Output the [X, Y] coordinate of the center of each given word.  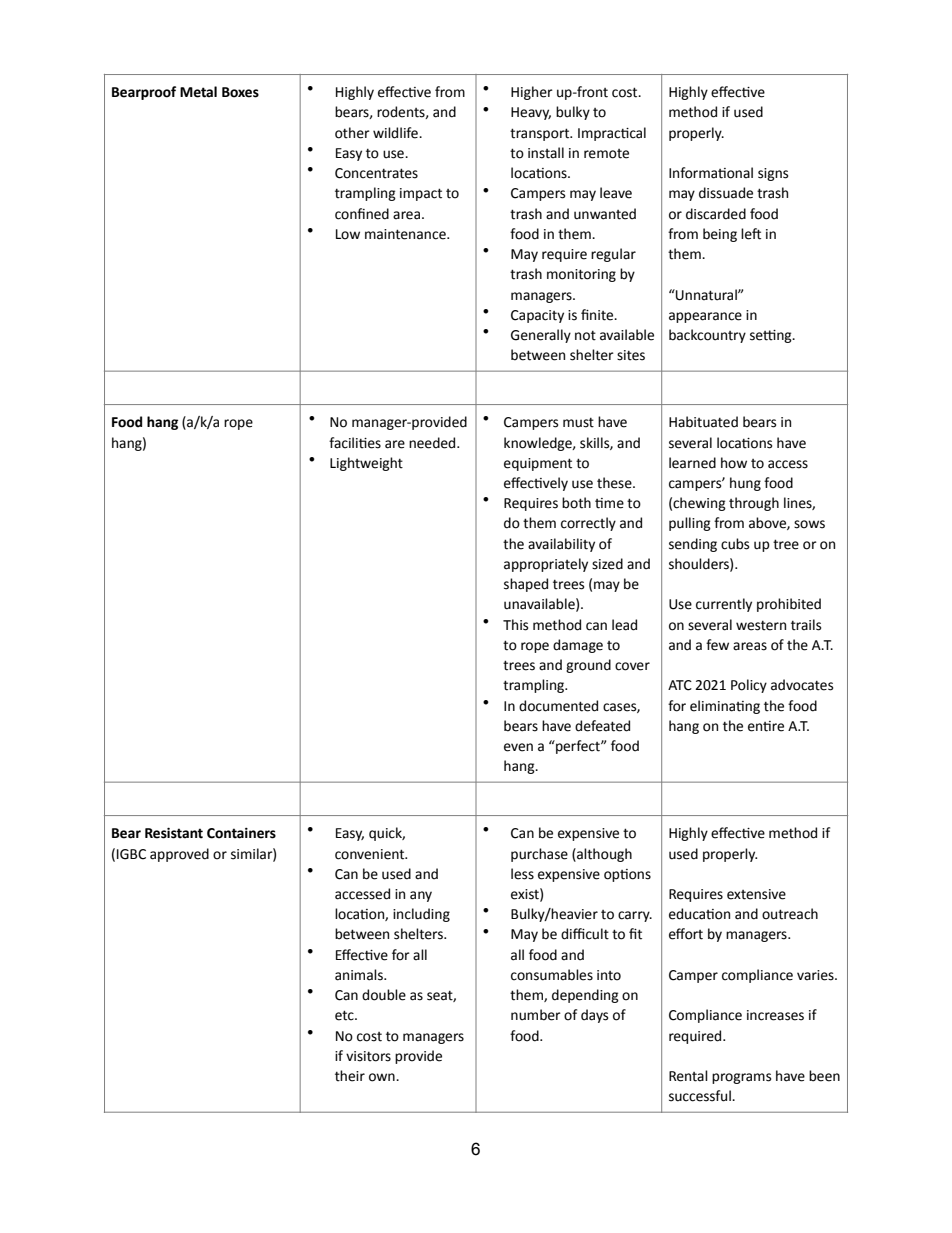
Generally [541, 336]
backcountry [707, 336]
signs [773, 174]
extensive [756, 894]
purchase [539, 855]
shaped [526, 585]
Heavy [531, 113]
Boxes [240, 92]
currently [724, 605]
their [350, 1076]
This [515, 625]
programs [741, 1078]
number [536, 1015]
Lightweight [366, 464]
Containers [241, 833]
